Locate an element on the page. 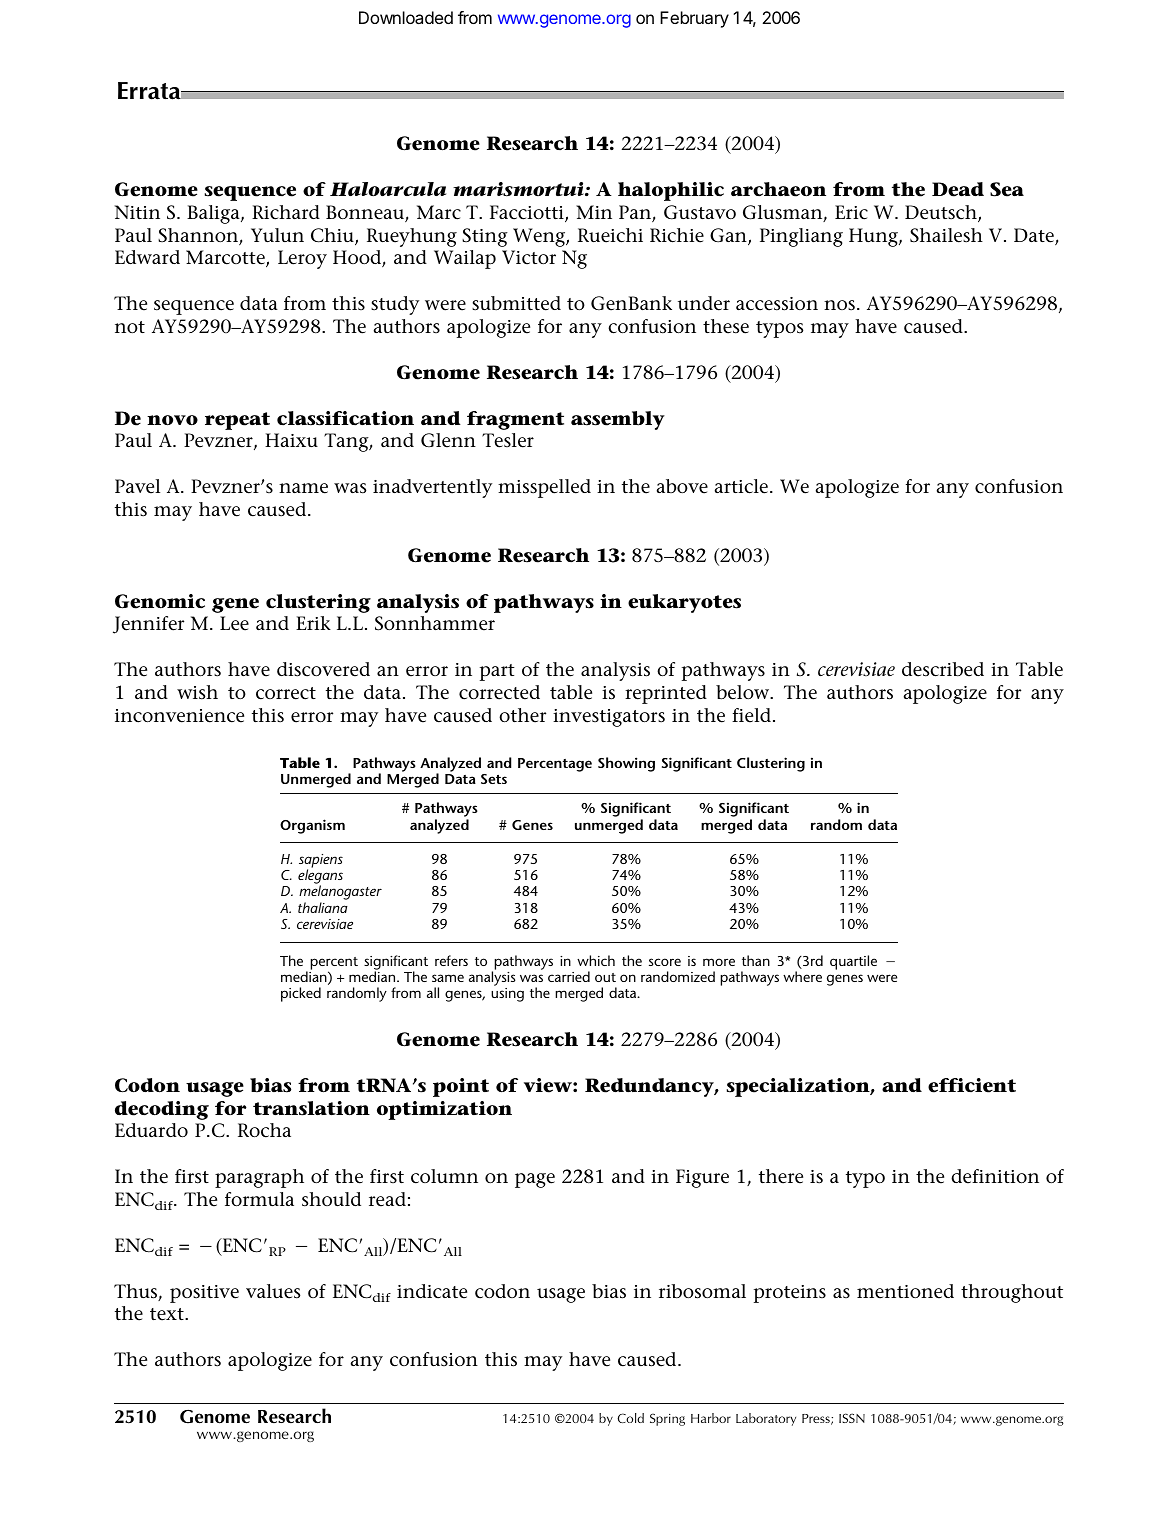 The width and height of the document is (1169, 1513). ISSN is located at coordinates (852, 1418).
